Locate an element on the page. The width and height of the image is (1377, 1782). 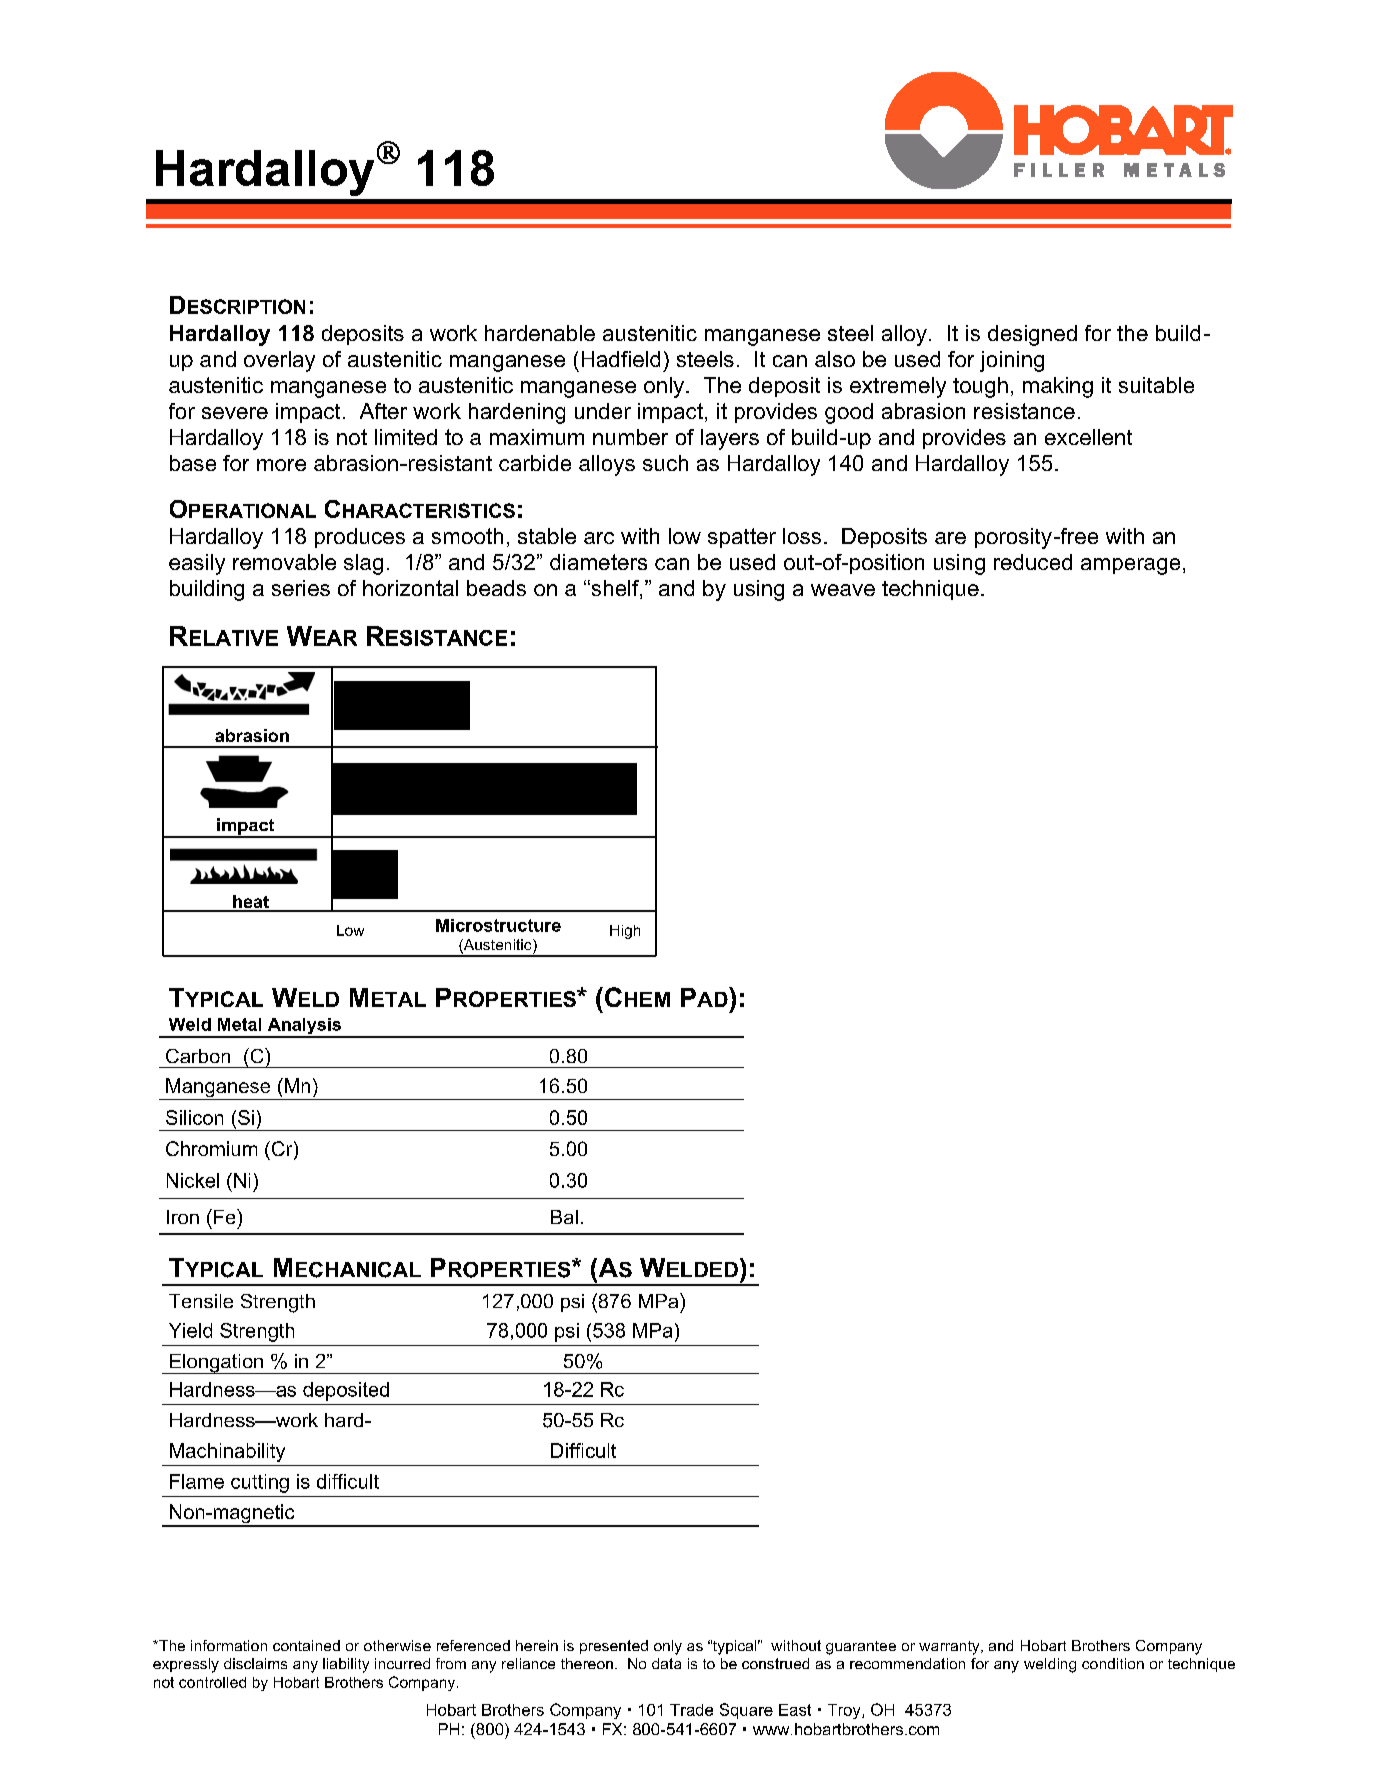
Bal is located at coordinates (564, 1217).
